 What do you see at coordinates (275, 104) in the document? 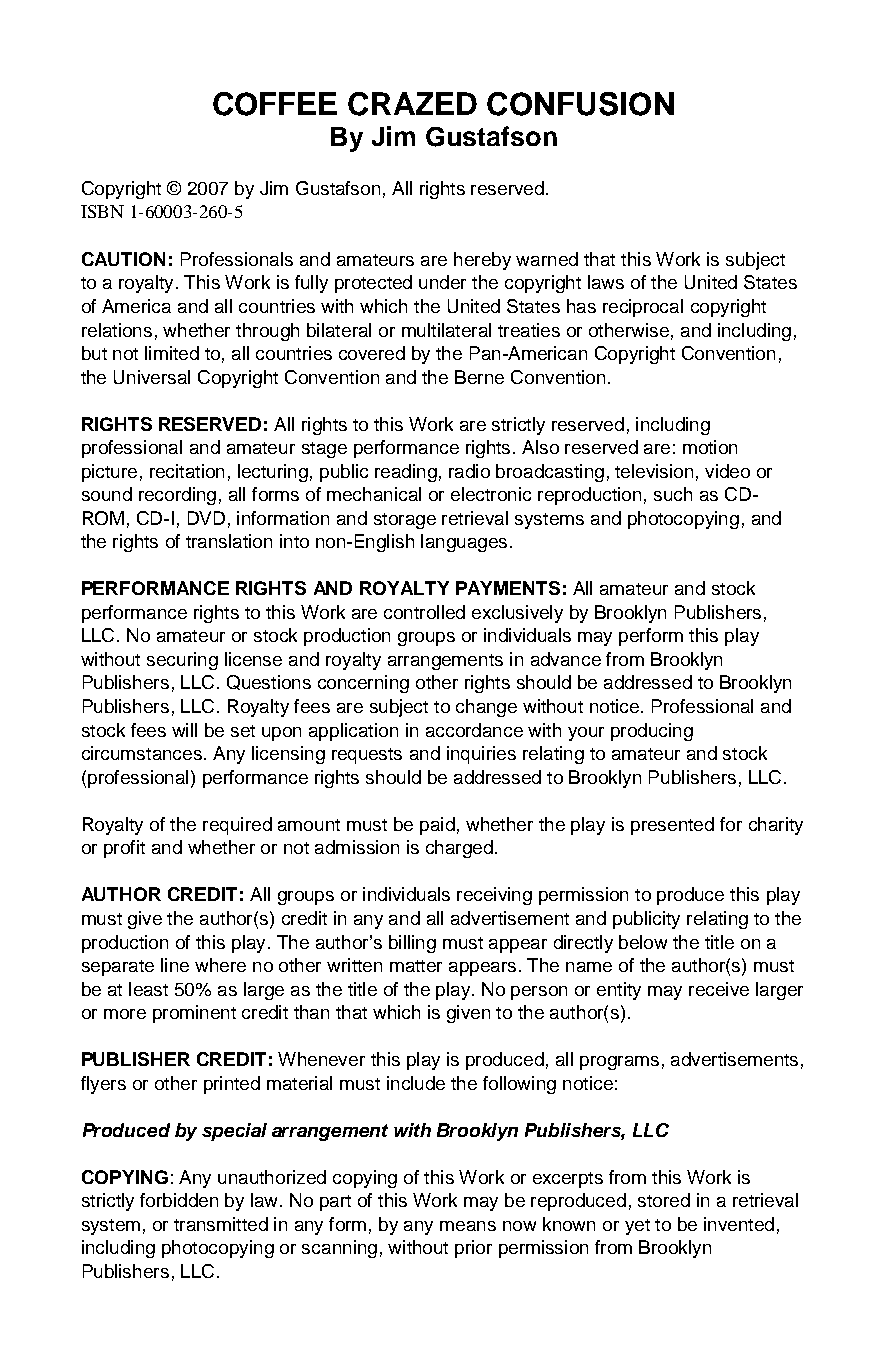
I see `COFFEE` at bounding box center [275, 104].
